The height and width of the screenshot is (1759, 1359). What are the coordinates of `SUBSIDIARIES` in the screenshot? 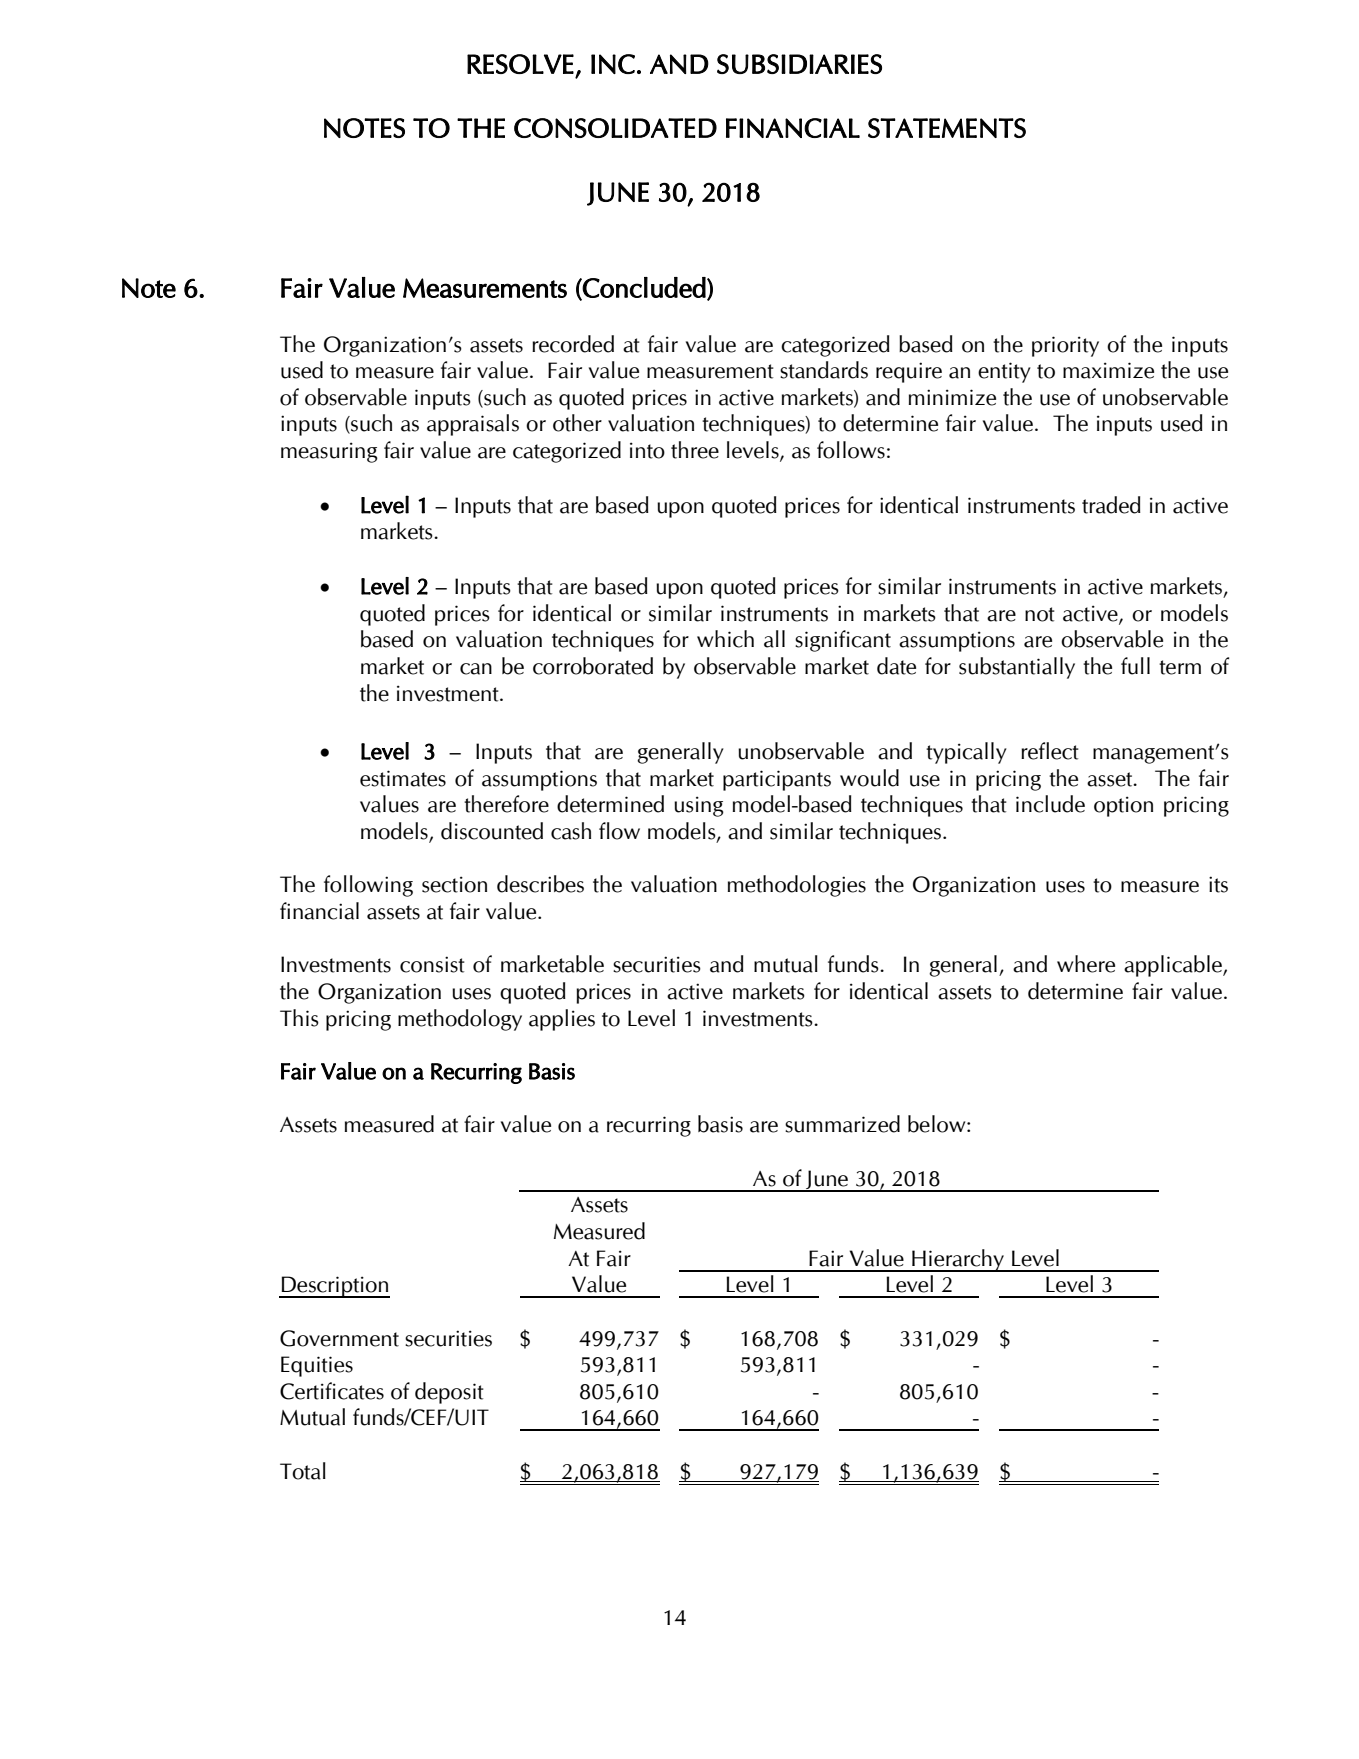 It's located at (799, 64).
